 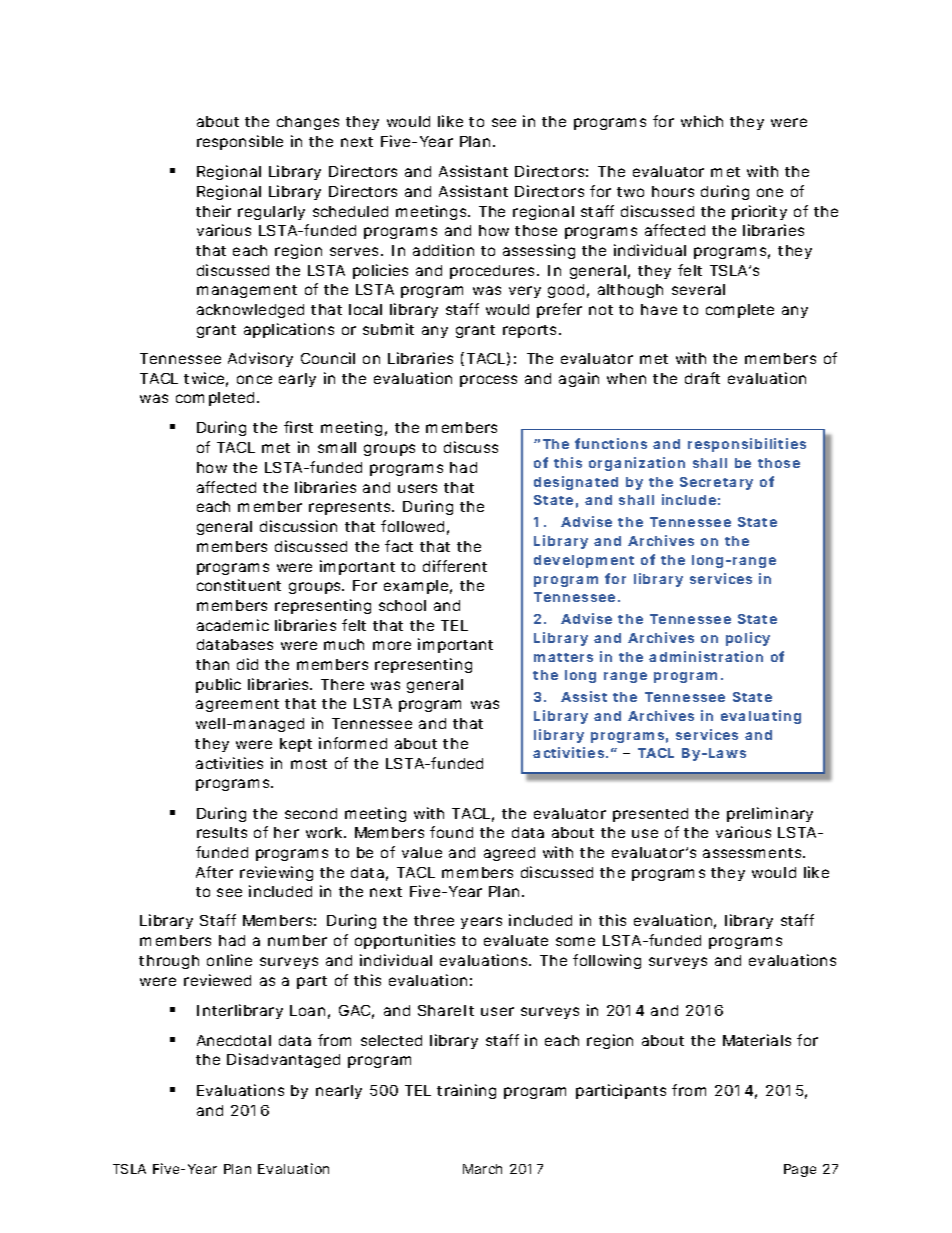 What do you see at coordinates (800, 1170) in the screenshot?
I see `Page` at bounding box center [800, 1170].
